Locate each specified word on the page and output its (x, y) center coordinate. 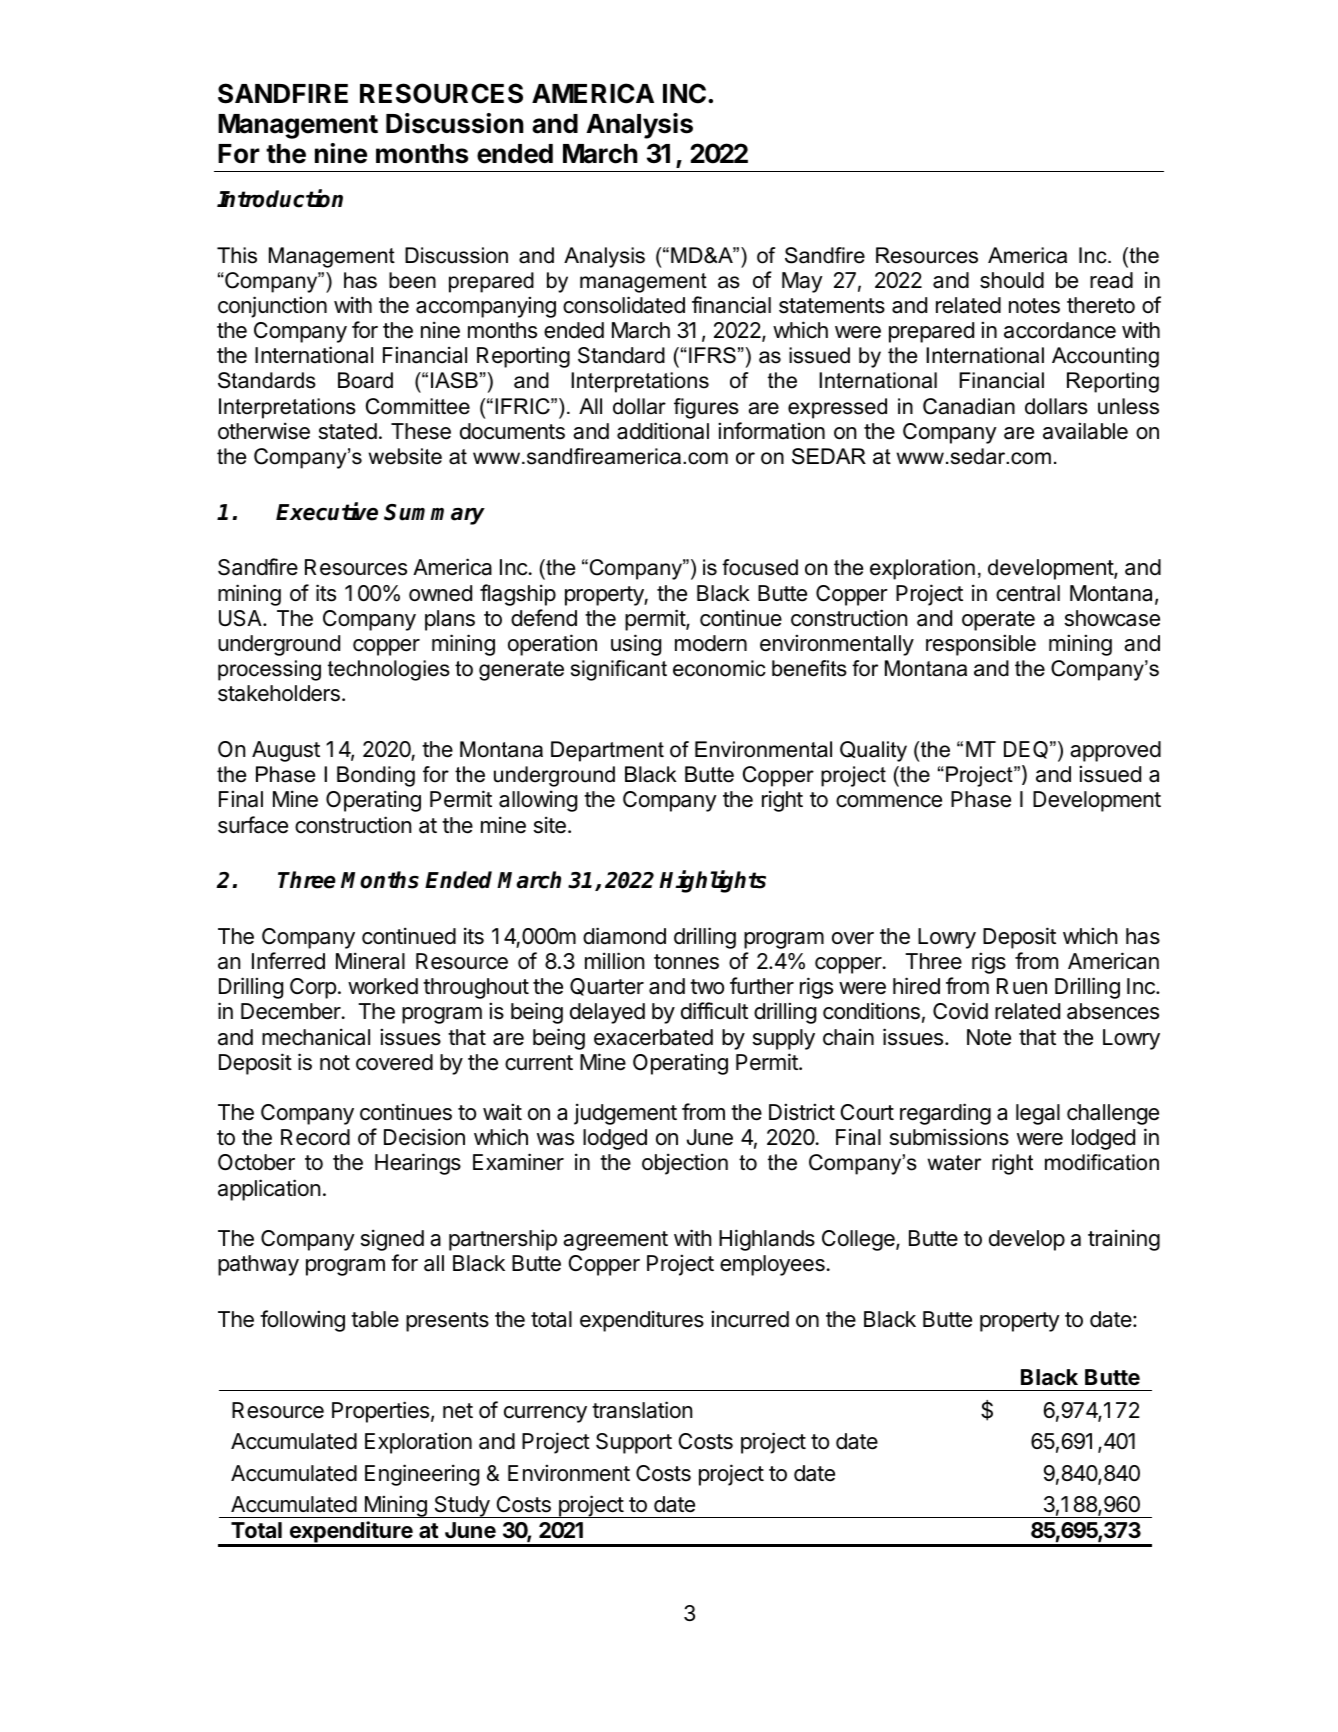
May (802, 282)
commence (889, 801)
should (1012, 280)
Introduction (280, 198)
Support (634, 1443)
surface (253, 825)
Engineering (422, 1475)
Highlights (712, 881)
